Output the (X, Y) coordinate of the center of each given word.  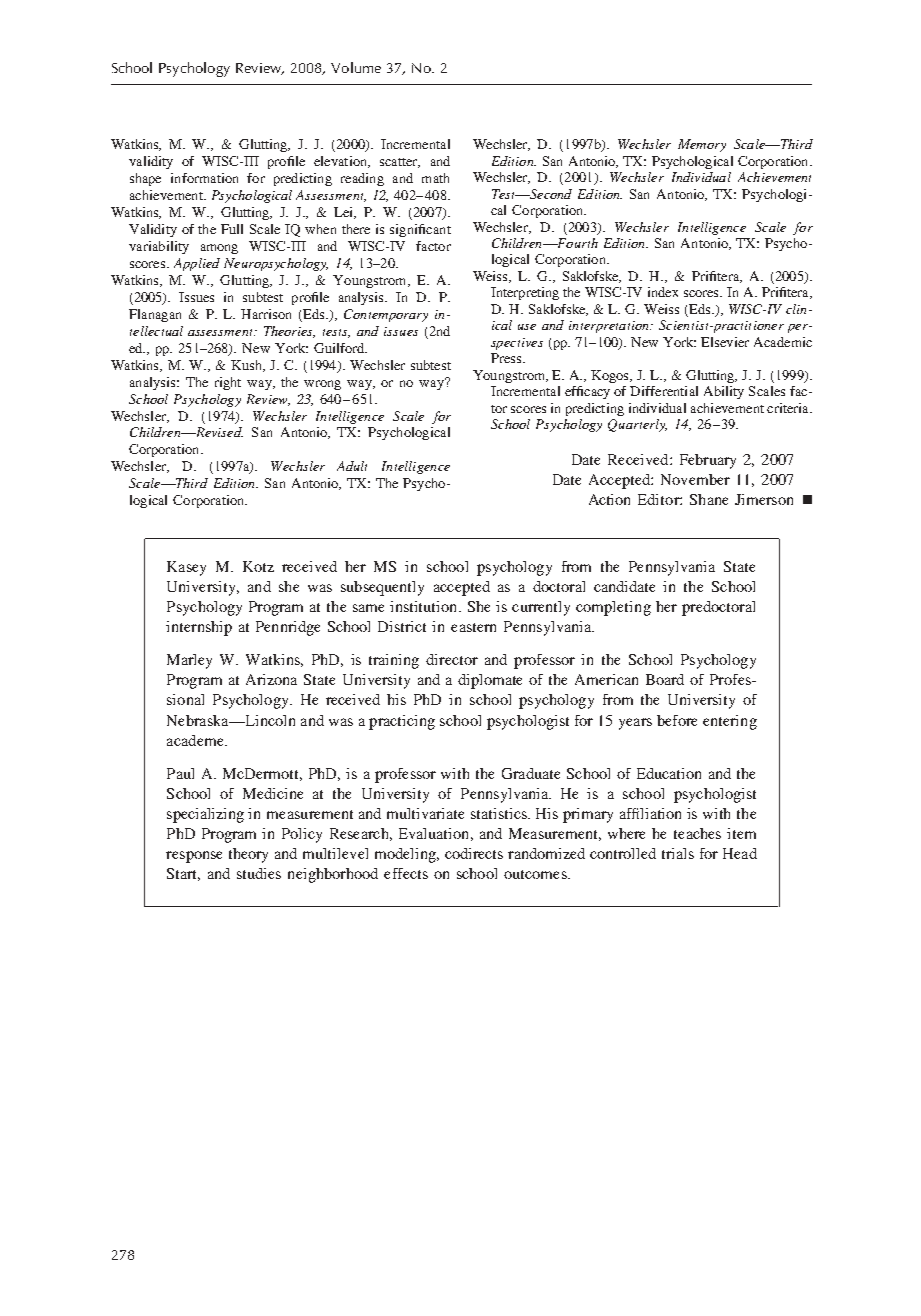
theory (248, 855)
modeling (406, 855)
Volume (356, 67)
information (204, 178)
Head (740, 853)
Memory (702, 145)
